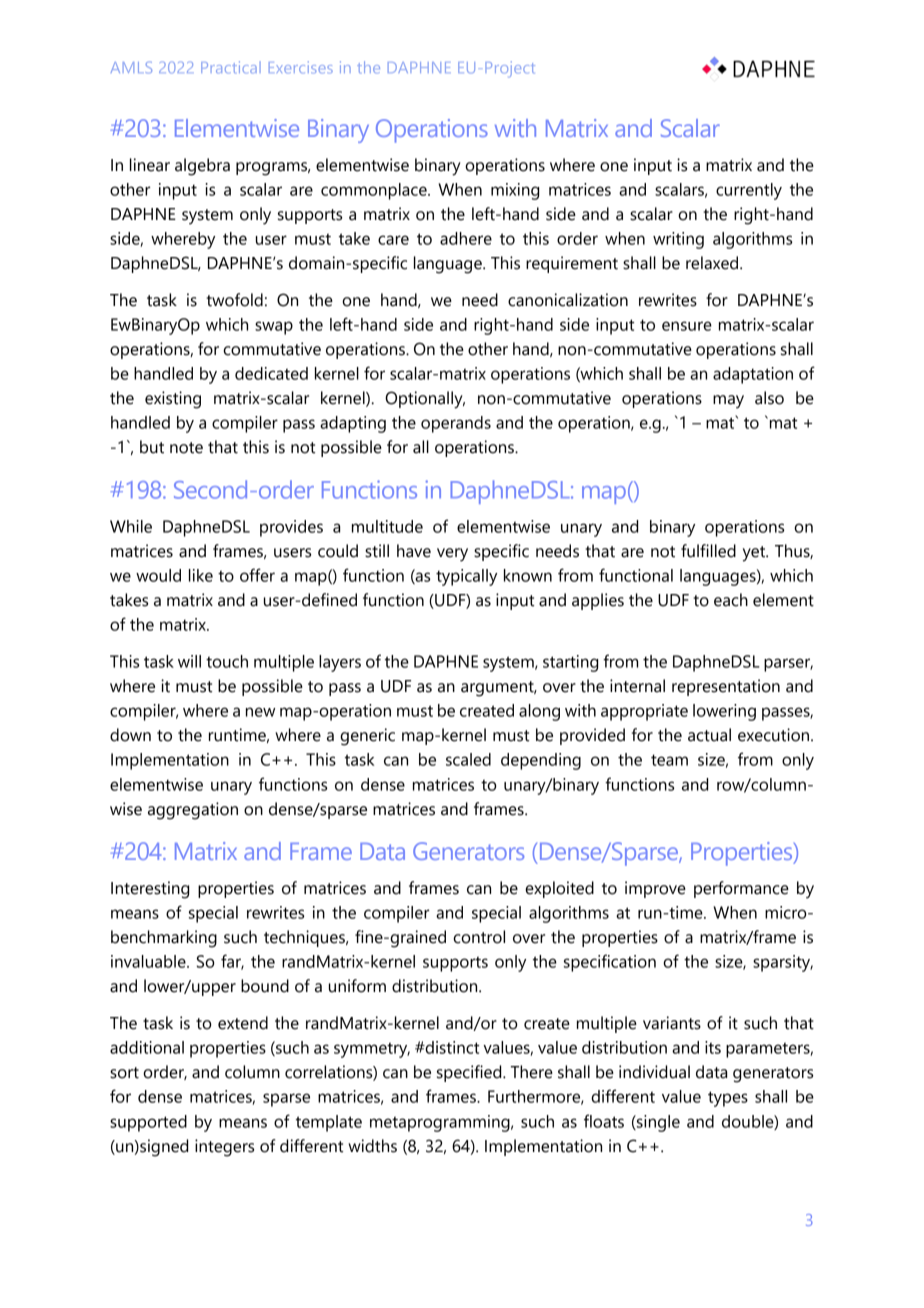  Describe the element at coordinates (173, 400) in the document. I see `existing` at that location.
